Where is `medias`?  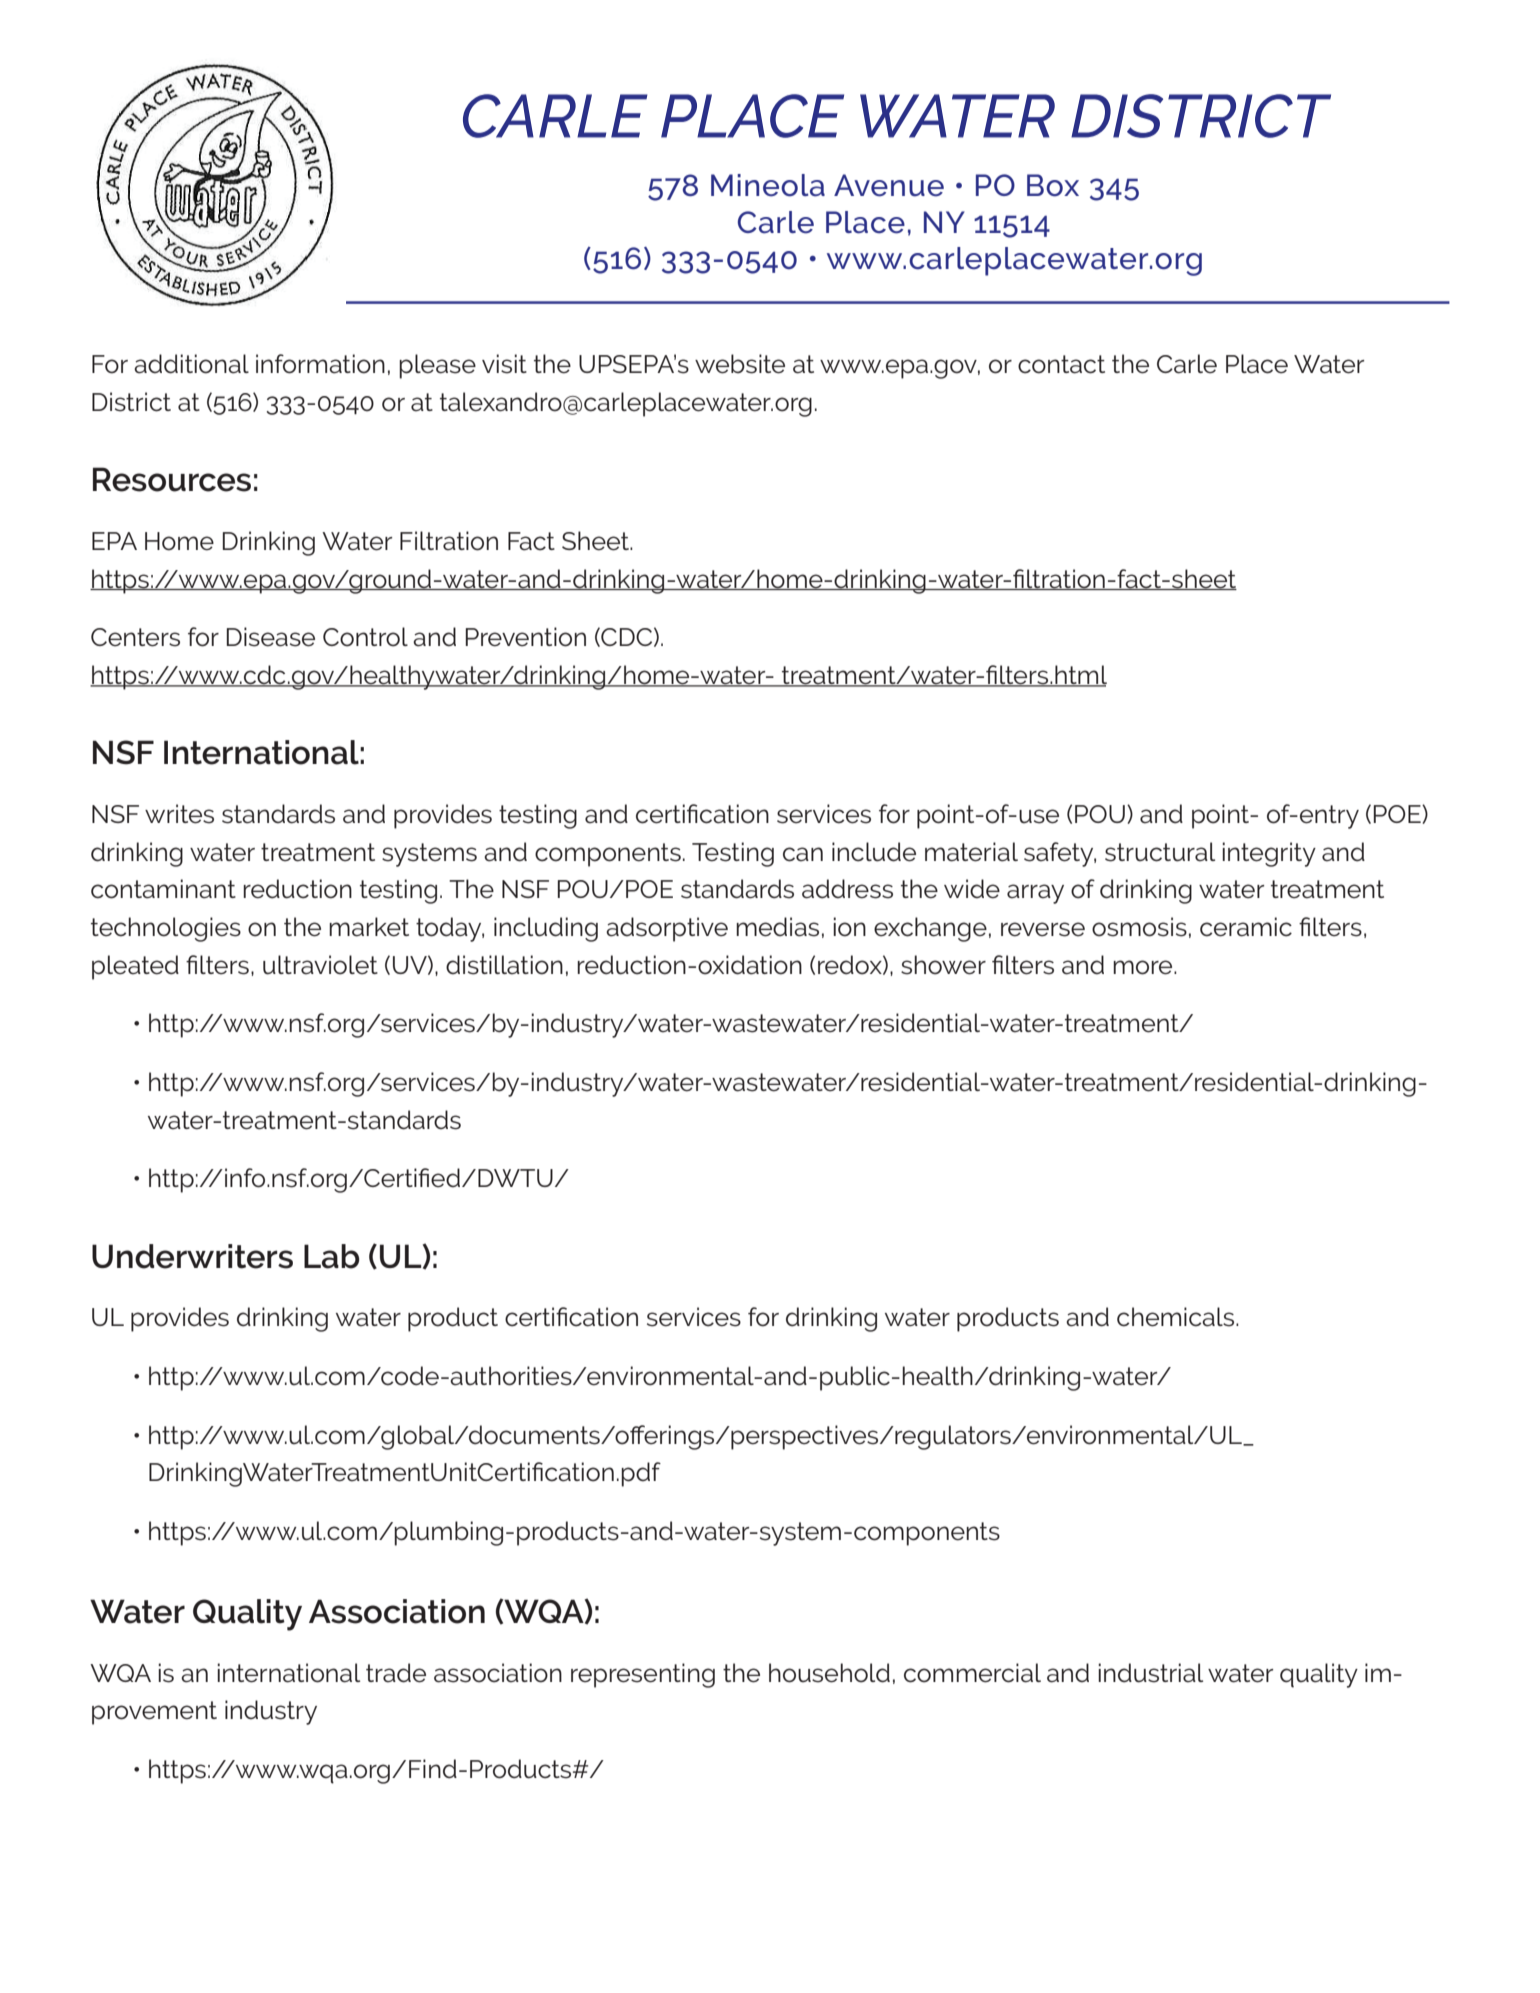 medias is located at coordinates (777, 927).
